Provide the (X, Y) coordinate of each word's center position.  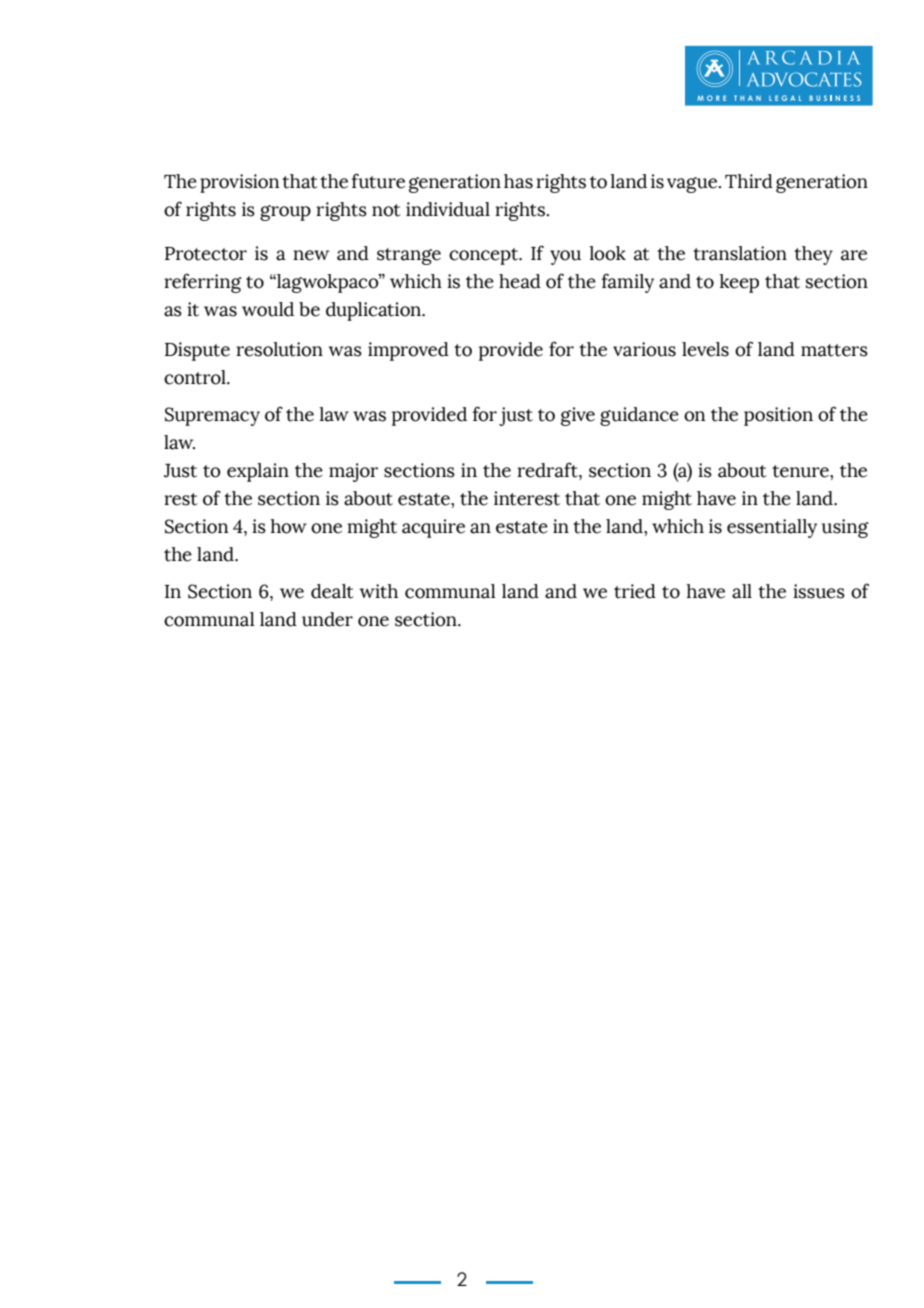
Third (749, 181)
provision (239, 183)
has (518, 181)
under (327, 619)
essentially (772, 528)
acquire (433, 528)
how (288, 526)
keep (739, 283)
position (778, 416)
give (578, 416)
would (268, 309)
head (520, 281)
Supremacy (212, 416)
